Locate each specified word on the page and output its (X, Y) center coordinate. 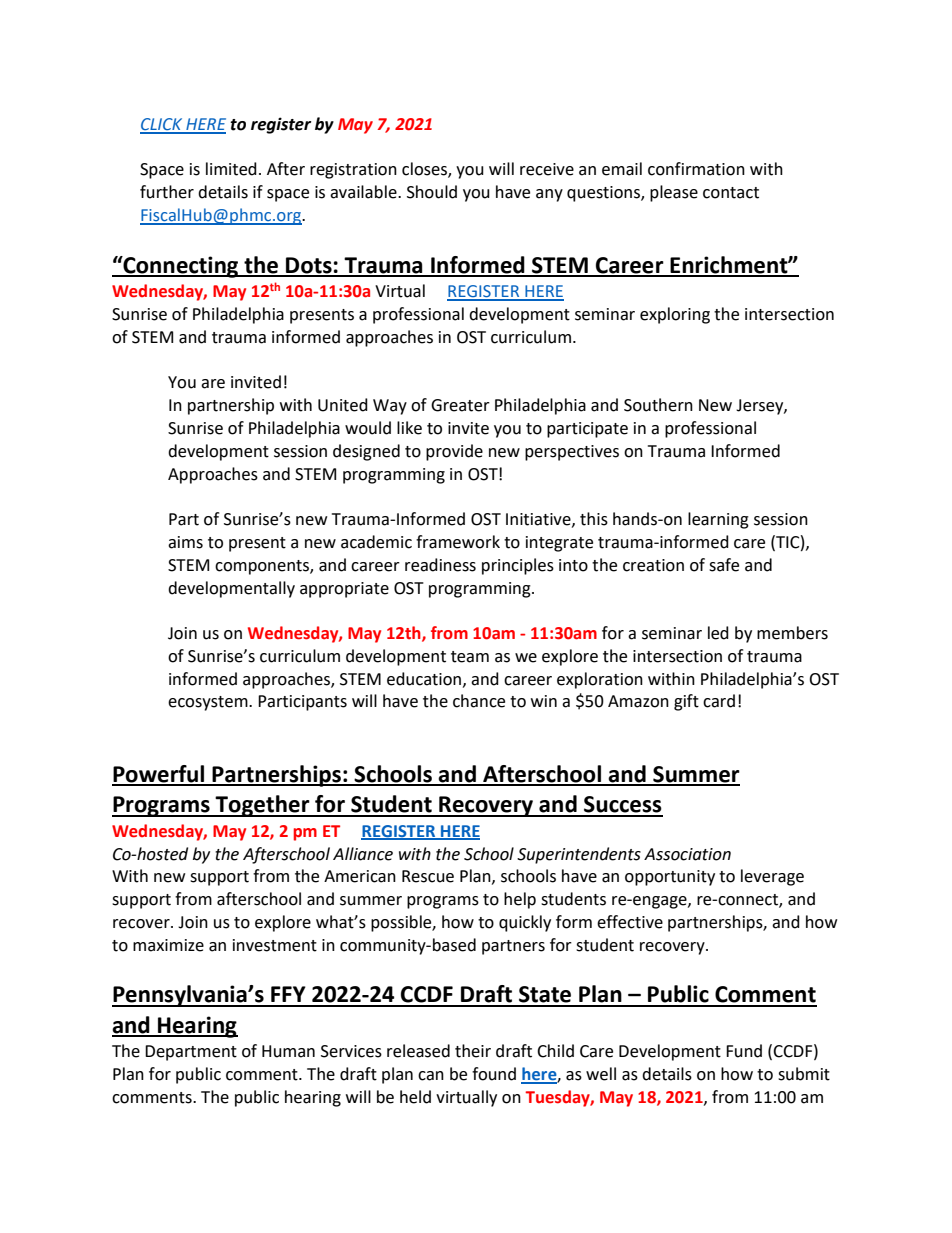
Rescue (428, 876)
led (718, 633)
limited (231, 169)
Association (687, 854)
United (343, 405)
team (470, 657)
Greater (460, 405)
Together (263, 806)
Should (432, 192)
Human (288, 1051)
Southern (658, 405)
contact (731, 193)
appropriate (344, 590)
